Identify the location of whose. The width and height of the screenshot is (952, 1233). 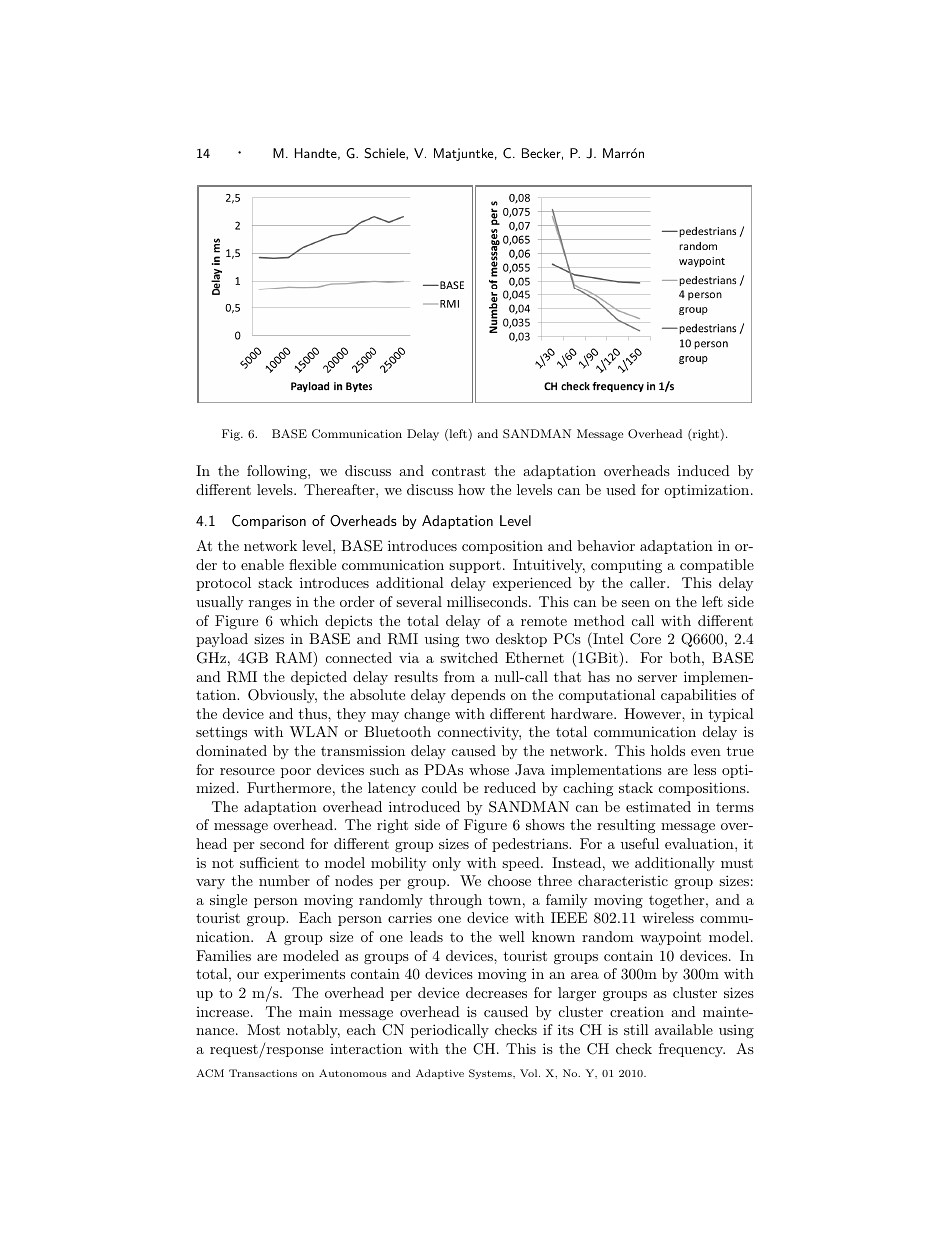
(489, 769).
